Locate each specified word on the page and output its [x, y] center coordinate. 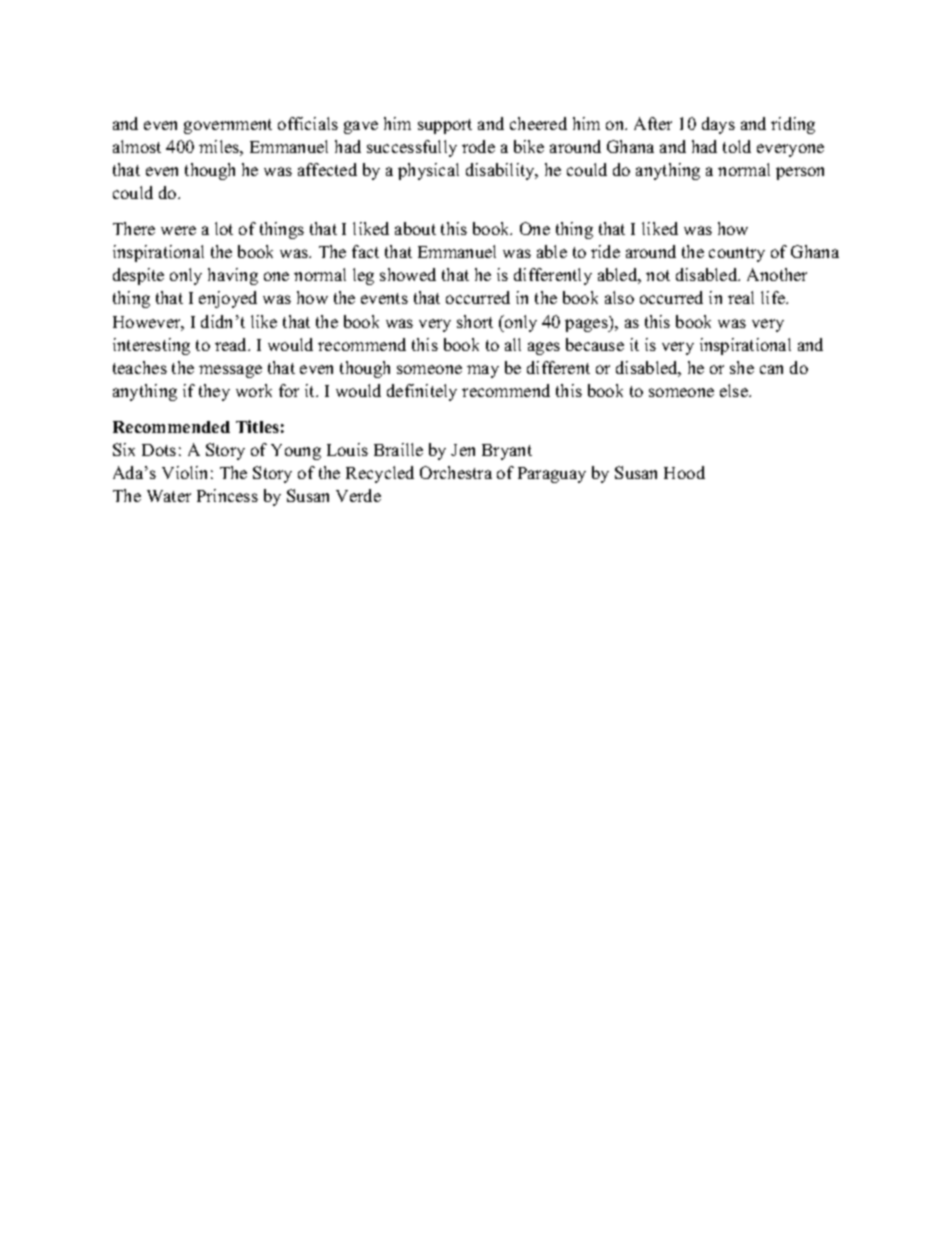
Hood [684, 472]
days [718, 125]
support [445, 126]
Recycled [380, 474]
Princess [227, 495]
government [228, 126]
